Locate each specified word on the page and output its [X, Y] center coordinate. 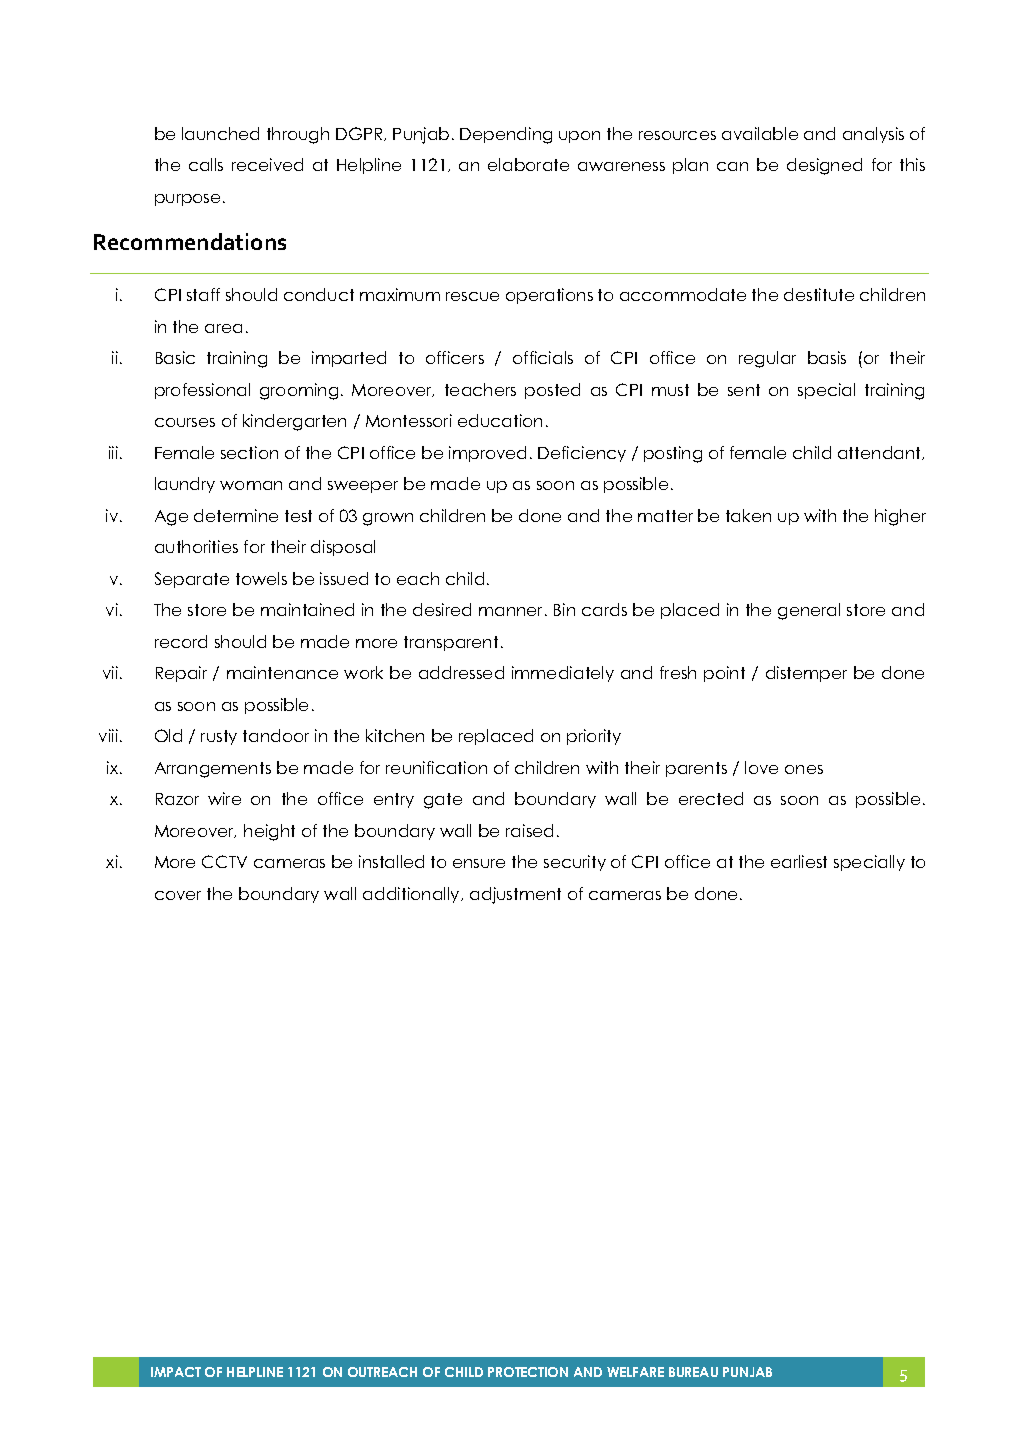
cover [178, 895]
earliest [799, 861]
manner [512, 611]
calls [206, 164]
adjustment [515, 895]
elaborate [528, 164]
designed [824, 166]
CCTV [224, 861]
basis [827, 357]
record [181, 641]
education [500, 420]
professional [202, 391]
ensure [479, 863]
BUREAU [693, 1372]
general [809, 611]
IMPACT [176, 1372]
